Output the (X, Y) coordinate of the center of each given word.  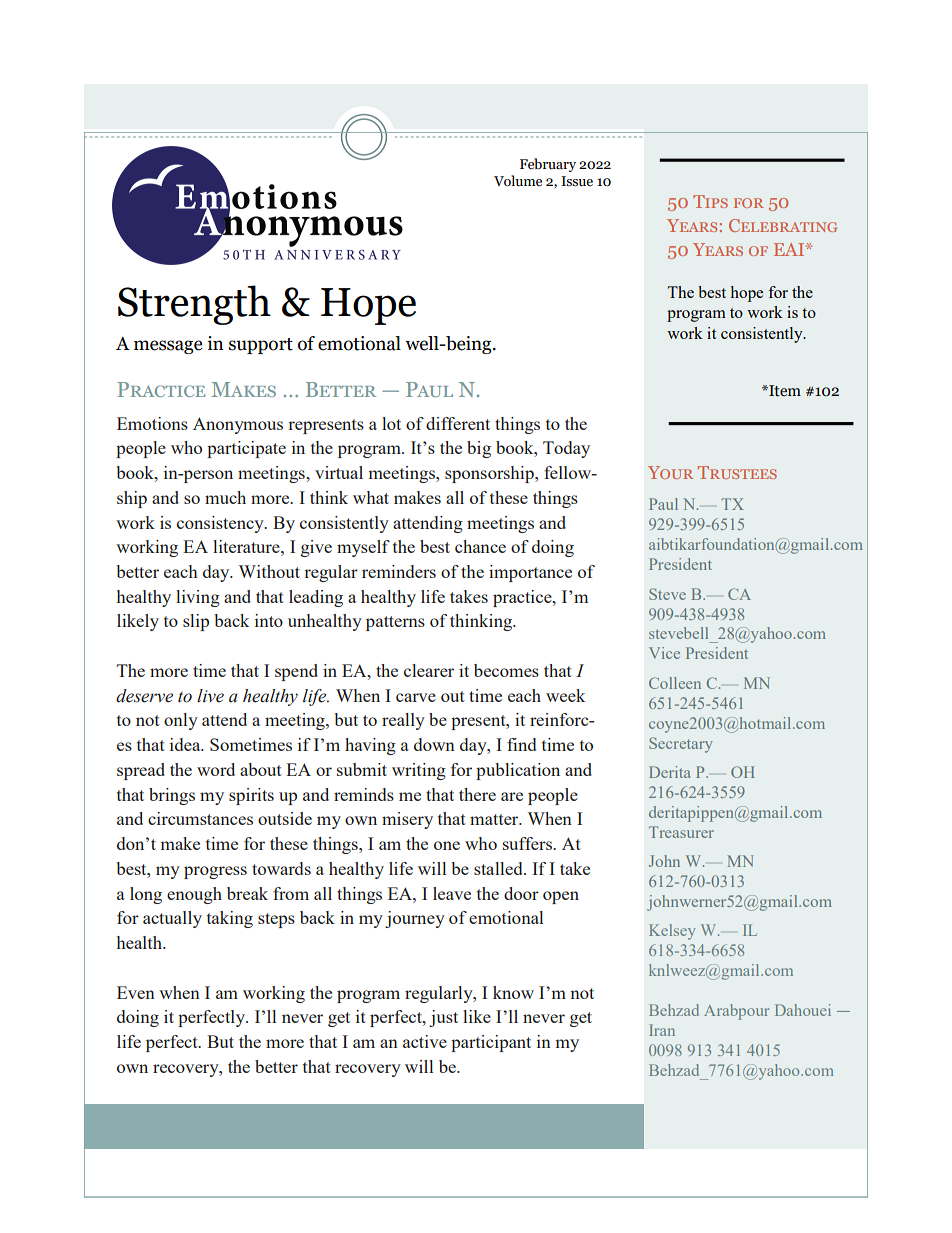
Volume (518, 181)
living (198, 598)
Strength (194, 305)
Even (136, 992)
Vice (664, 653)
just (443, 1018)
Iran (662, 1030)
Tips (710, 201)
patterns (395, 623)
